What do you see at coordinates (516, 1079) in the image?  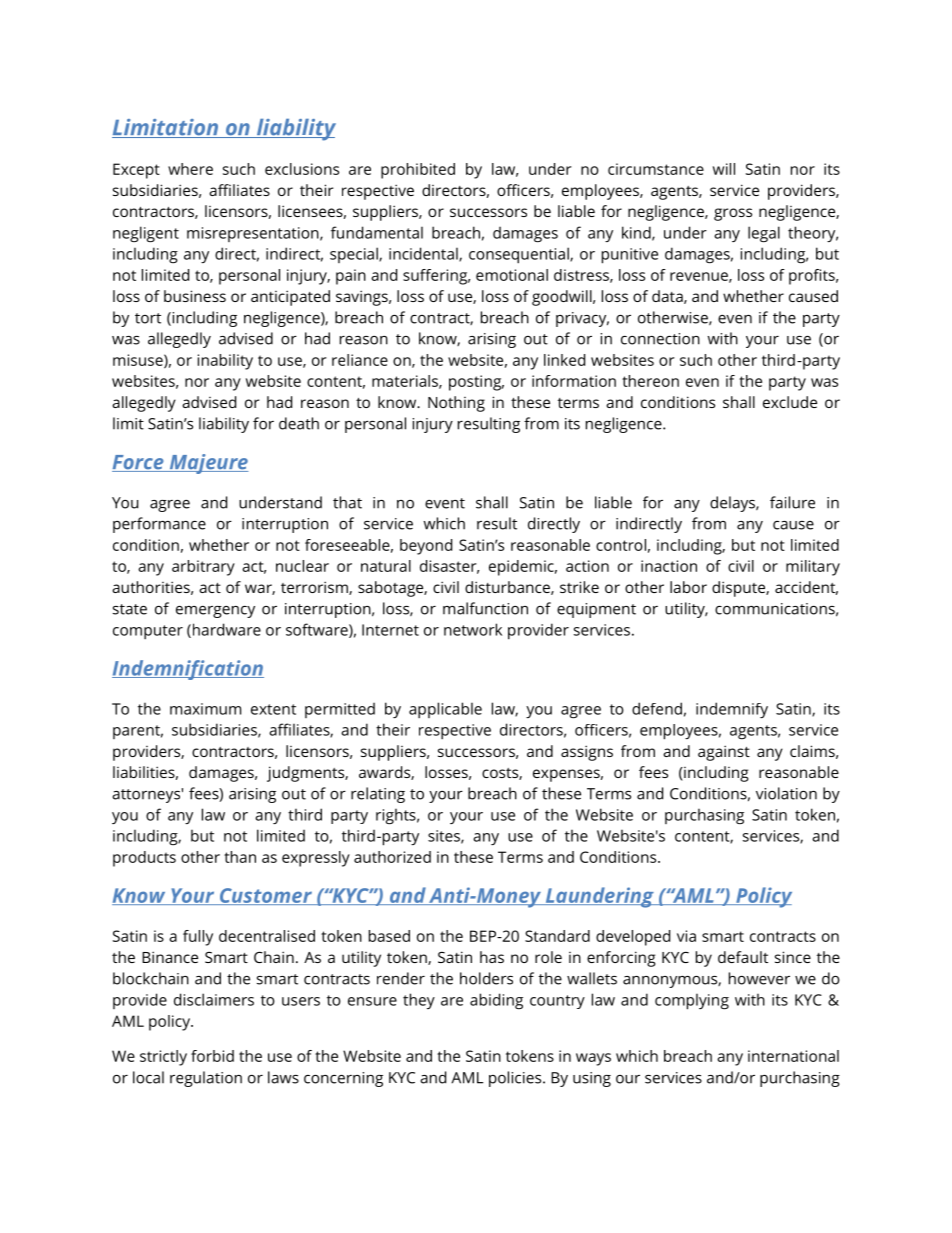 I see `policies` at bounding box center [516, 1079].
